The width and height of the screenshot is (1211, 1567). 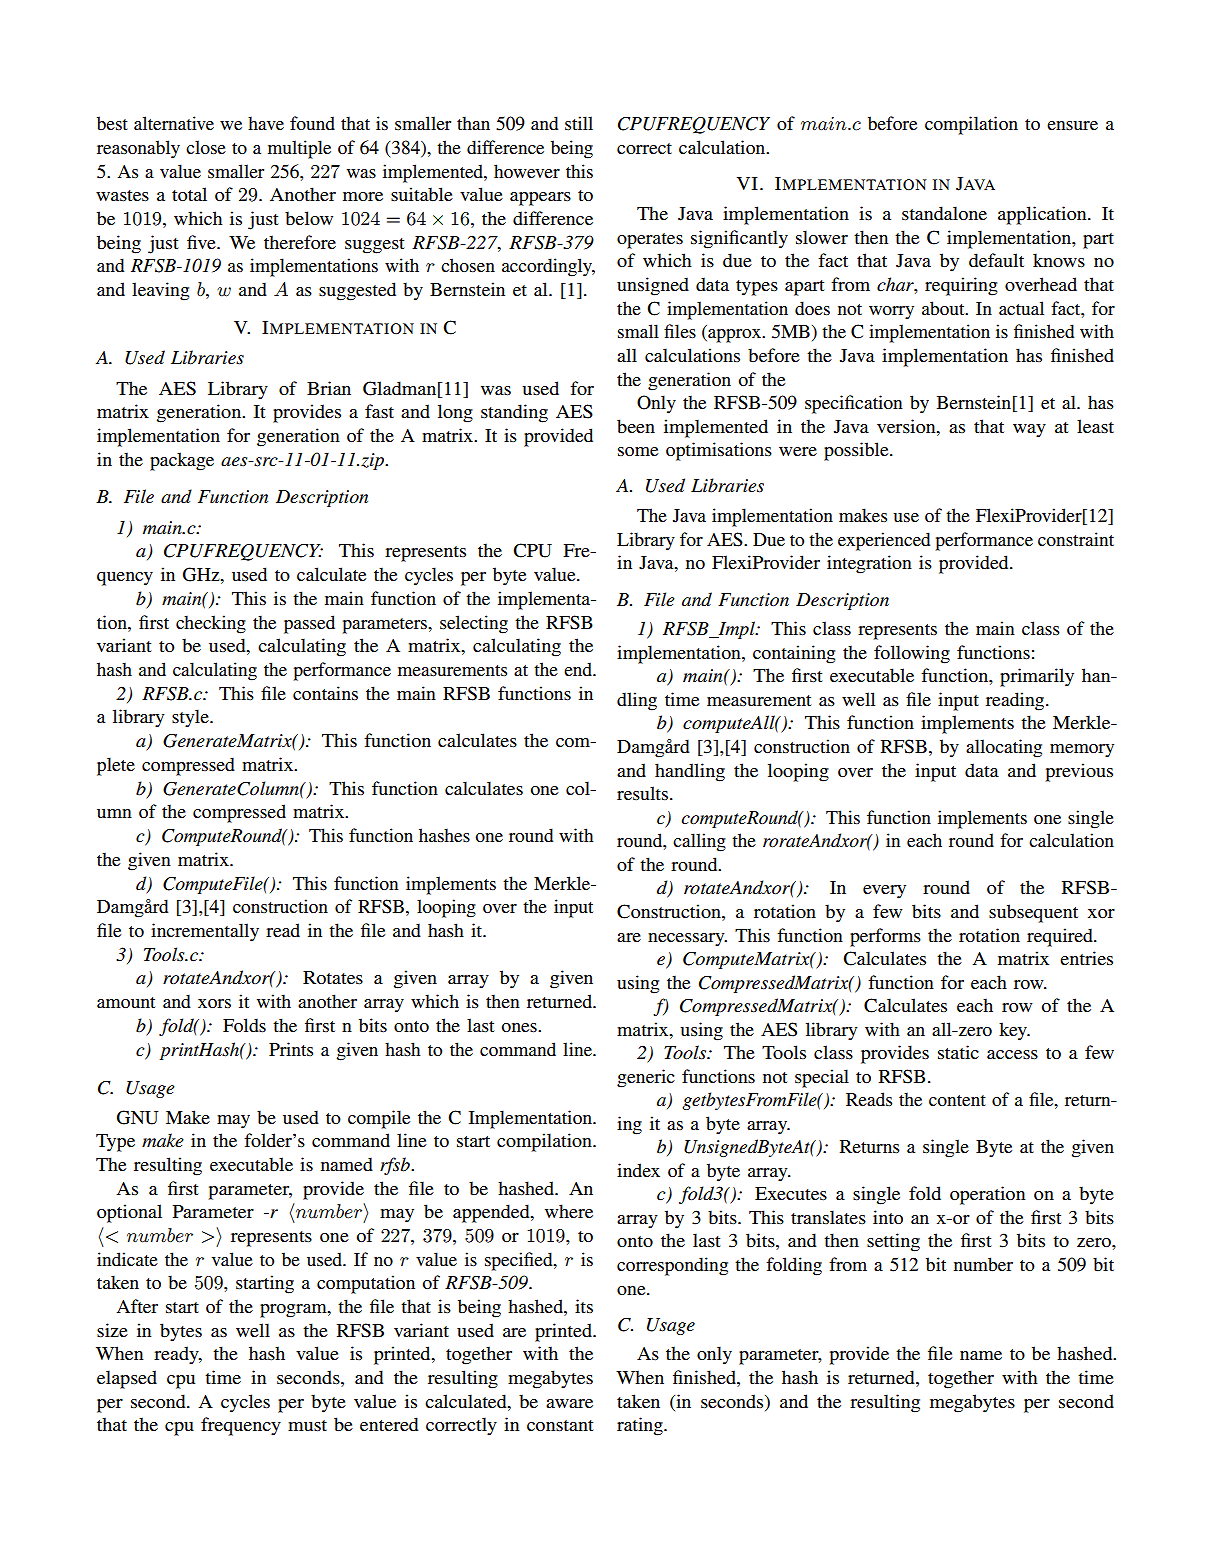 What do you see at coordinates (1004, 748) in the screenshot?
I see `allocating` at bounding box center [1004, 748].
